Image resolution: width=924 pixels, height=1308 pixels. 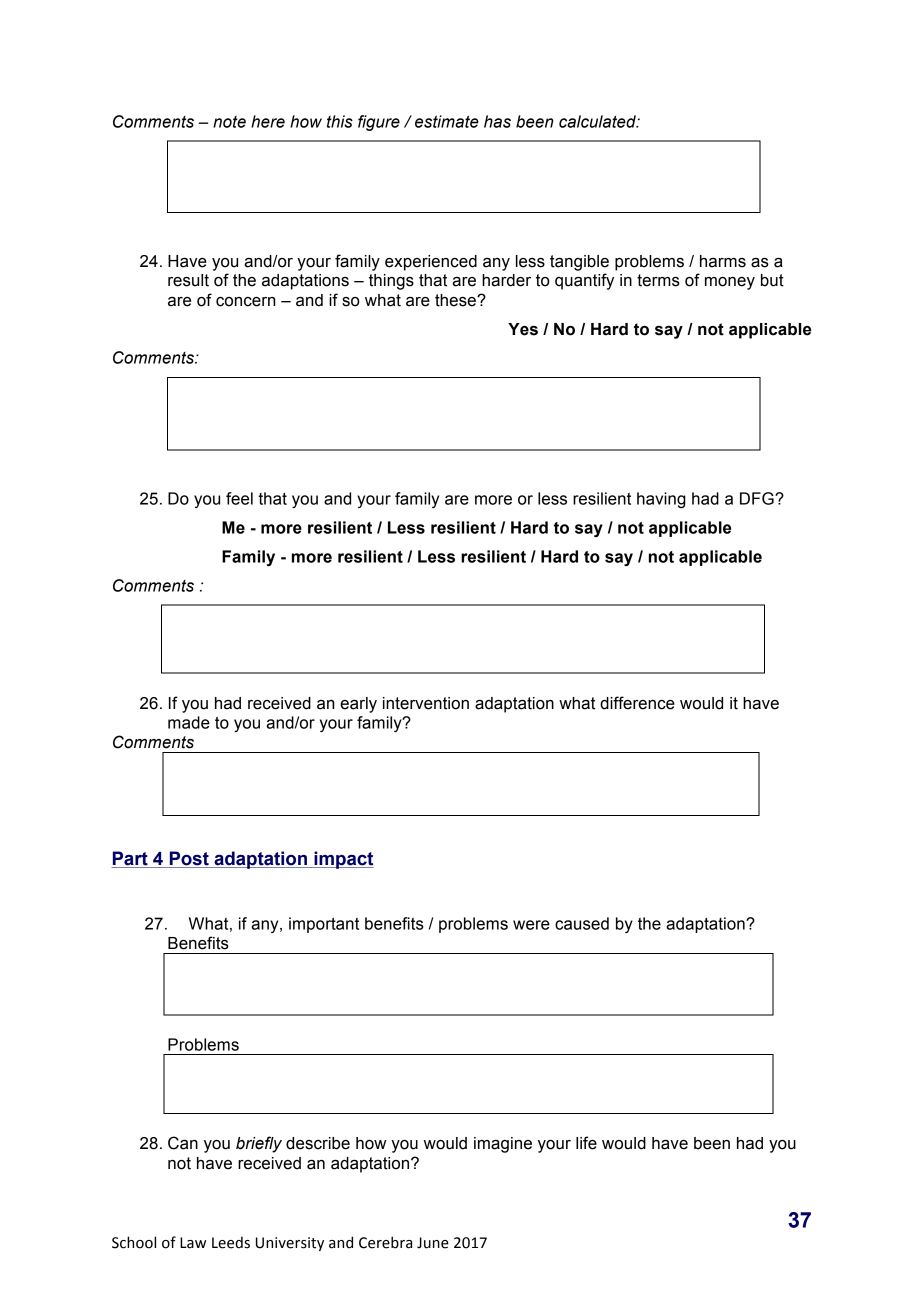 What do you see at coordinates (433, 1243) in the page?
I see `June` at bounding box center [433, 1243].
